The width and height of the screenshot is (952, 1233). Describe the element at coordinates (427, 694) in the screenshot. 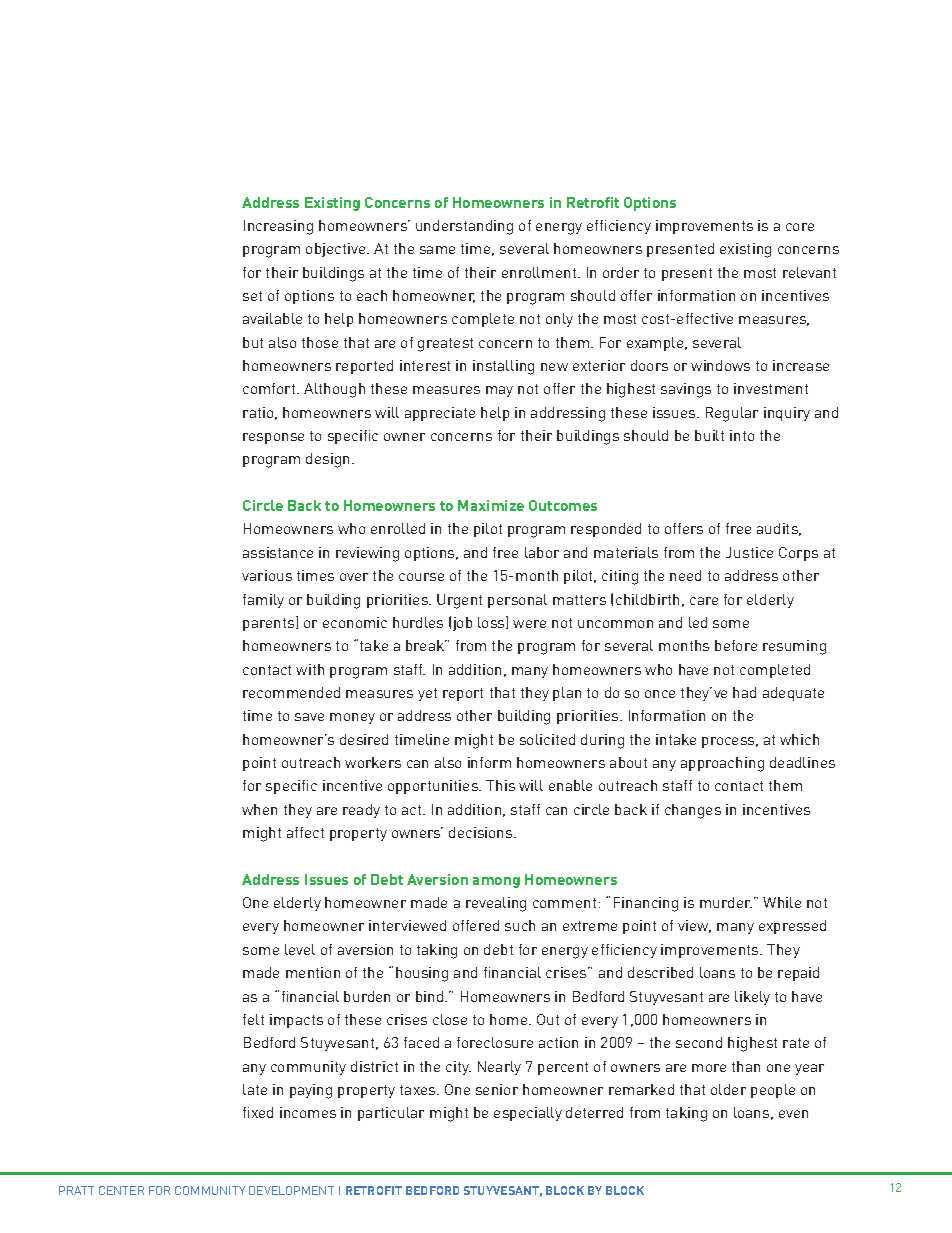

I see `yet` at that location.
